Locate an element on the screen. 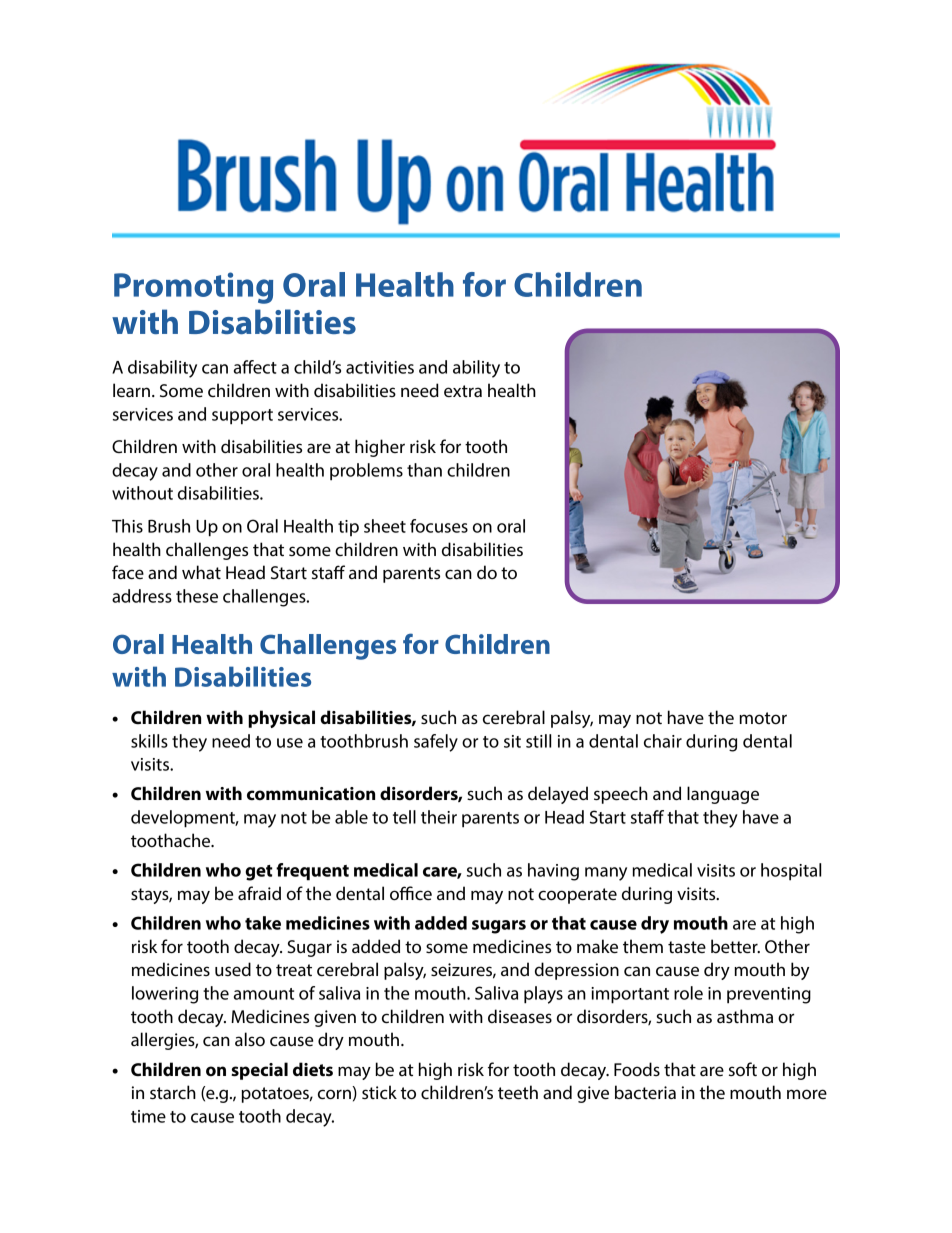 This screenshot has width=952, height=1233. better is located at coordinates (735, 946).
